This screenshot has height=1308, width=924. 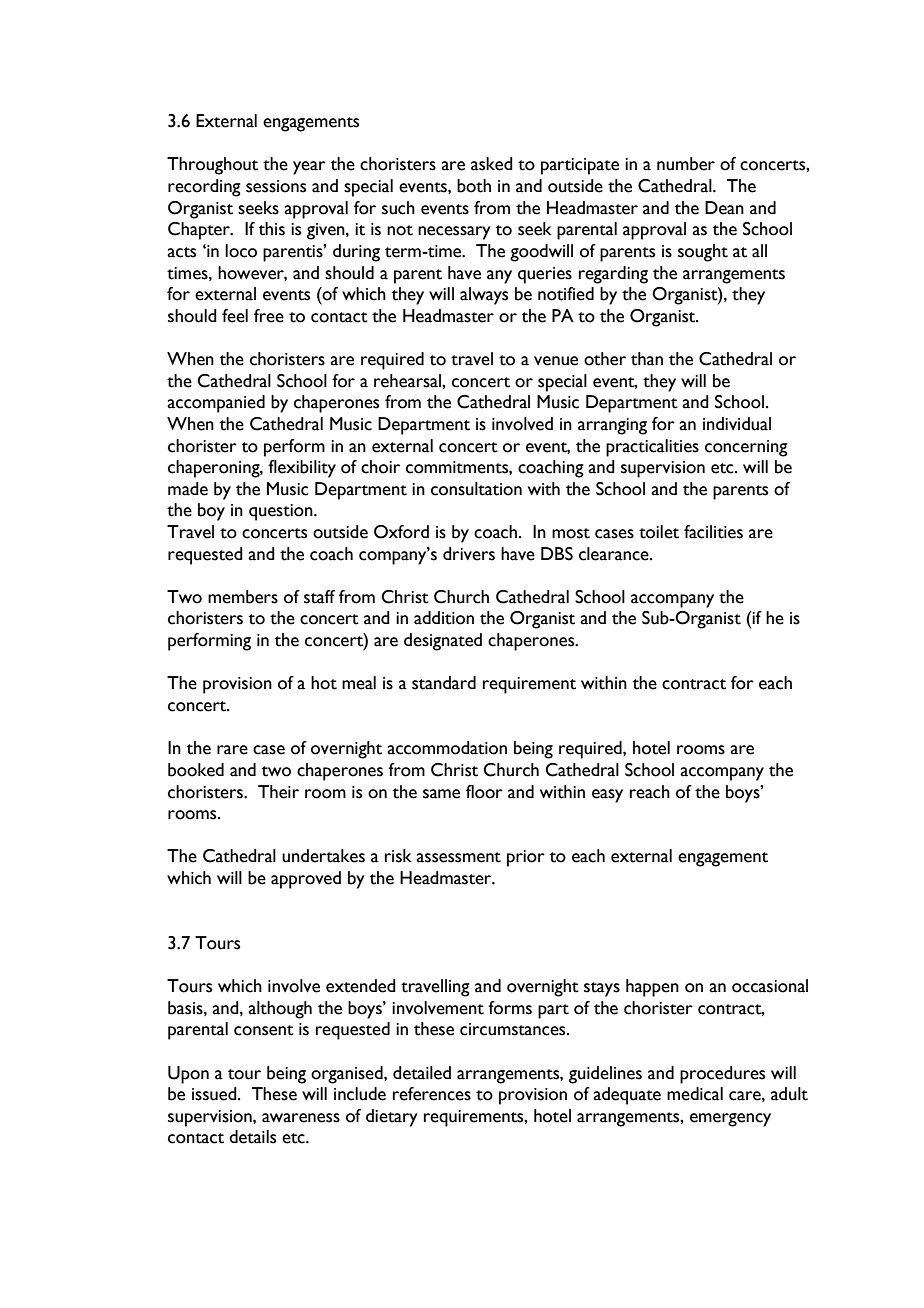 I want to click on Dean, so click(x=724, y=208).
